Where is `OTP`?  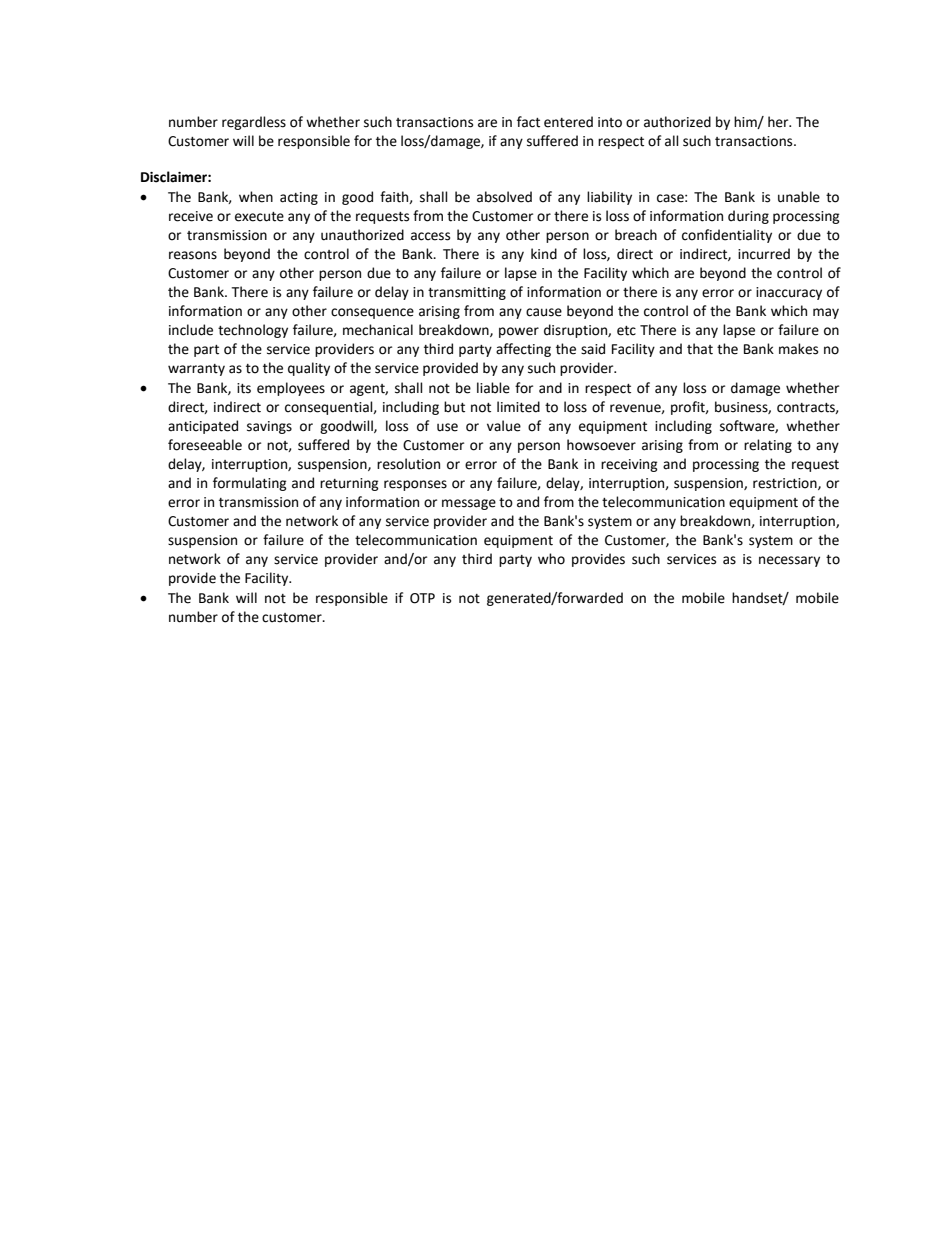
OTP is located at coordinates (422, 598).
